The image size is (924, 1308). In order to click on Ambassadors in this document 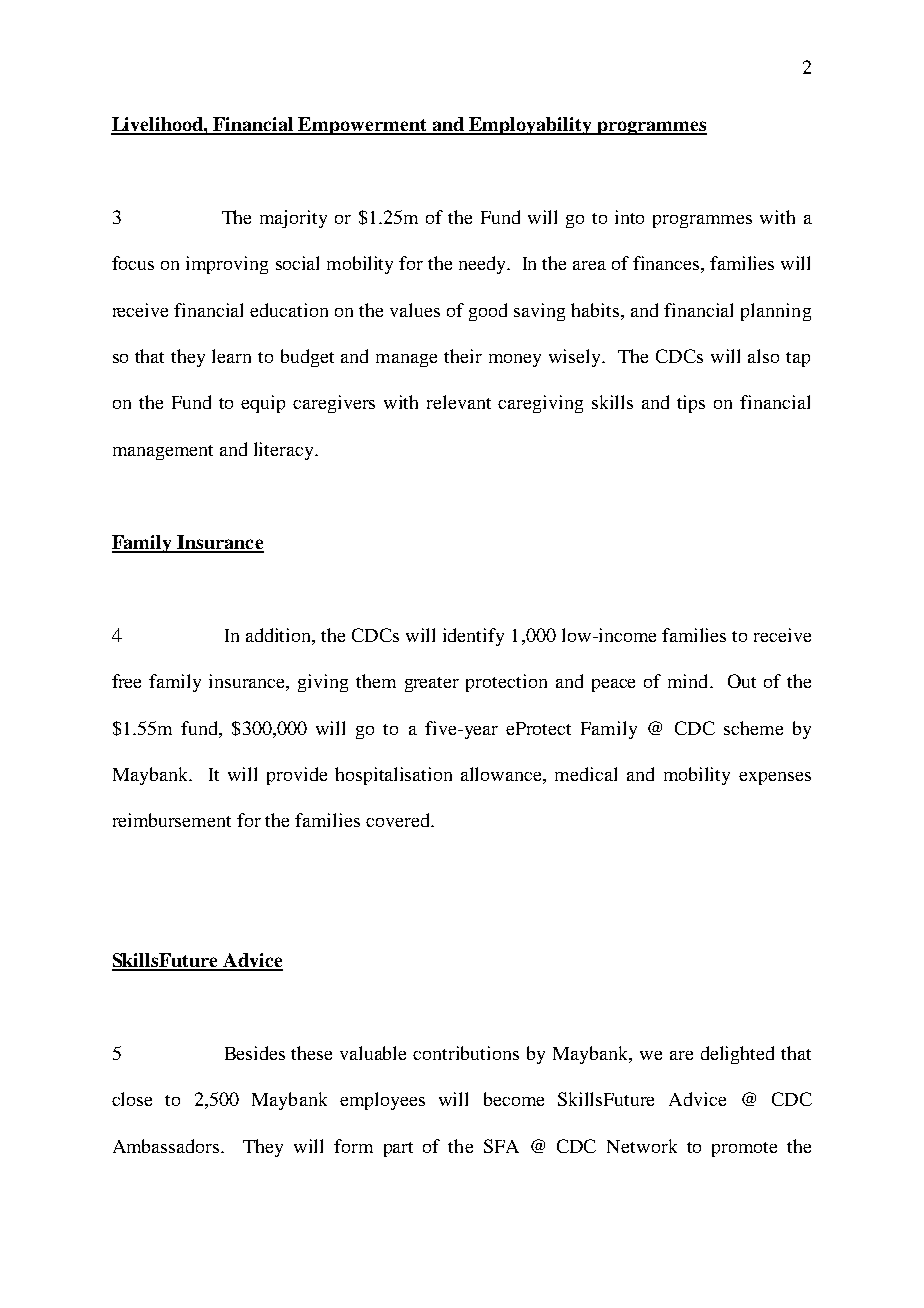, I will do `click(167, 1146)`.
